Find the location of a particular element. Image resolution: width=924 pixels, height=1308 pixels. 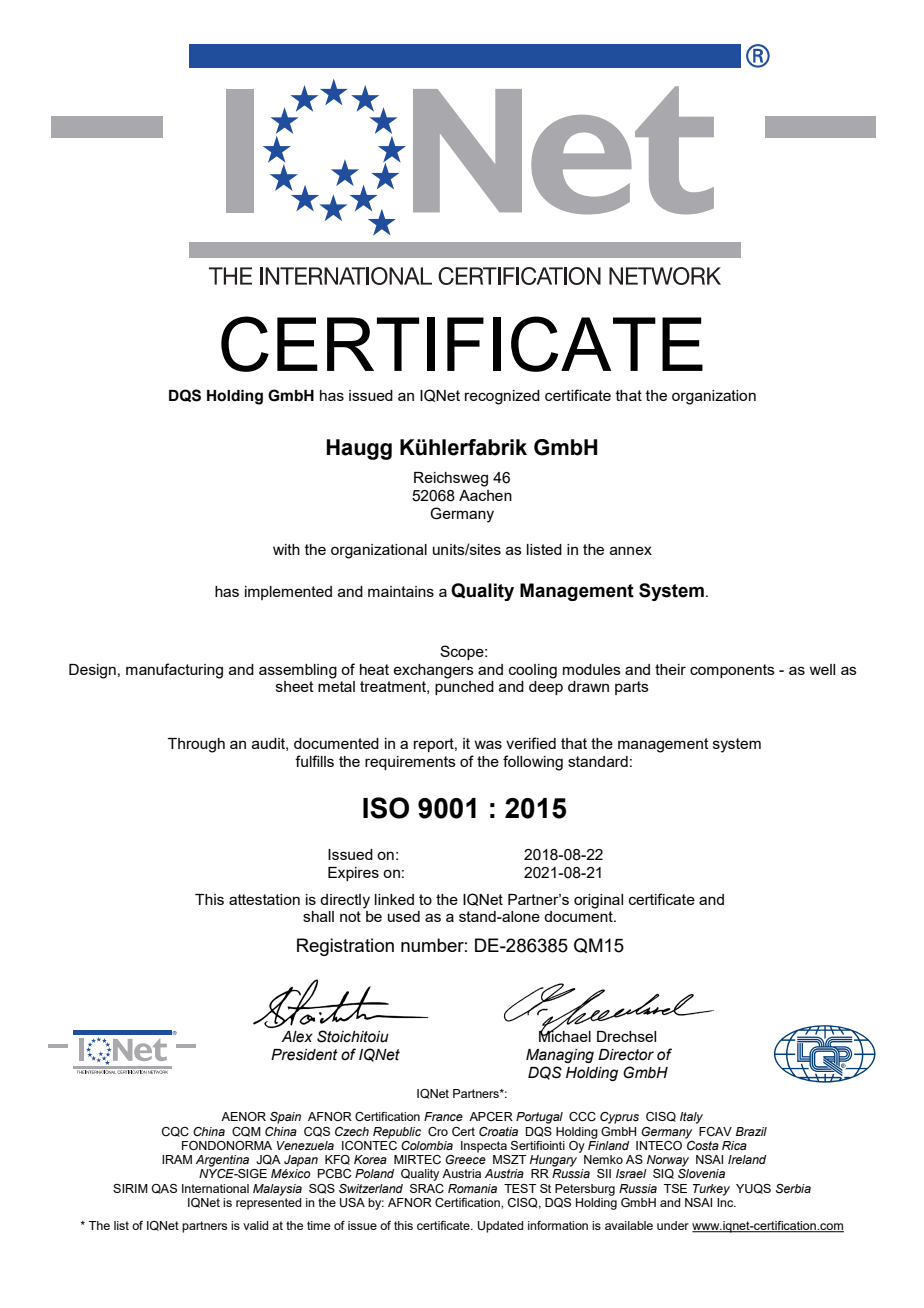

components is located at coordinates (732, 671).
